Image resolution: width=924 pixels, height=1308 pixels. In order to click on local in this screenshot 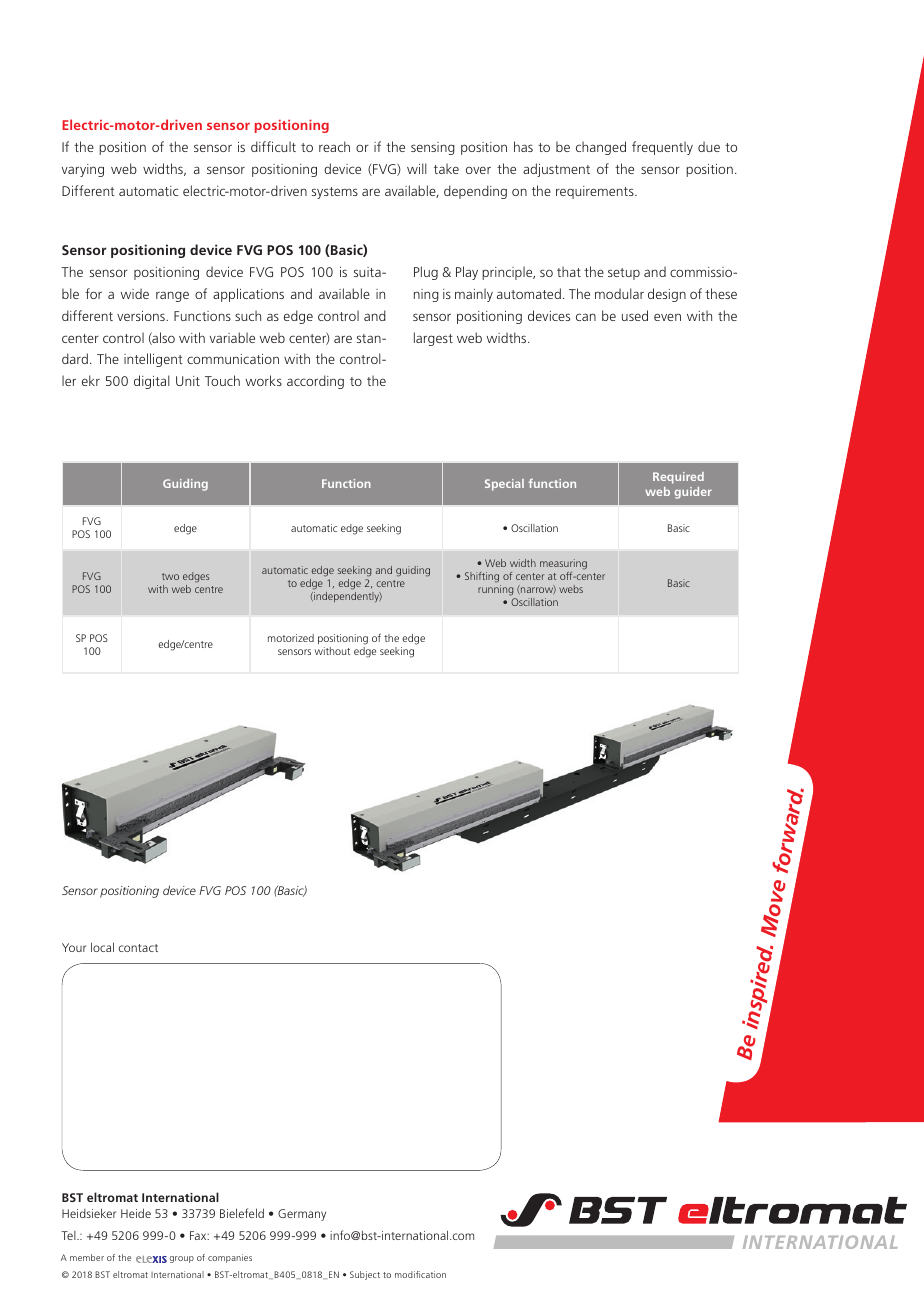, I will do `click(102, 947)`.
